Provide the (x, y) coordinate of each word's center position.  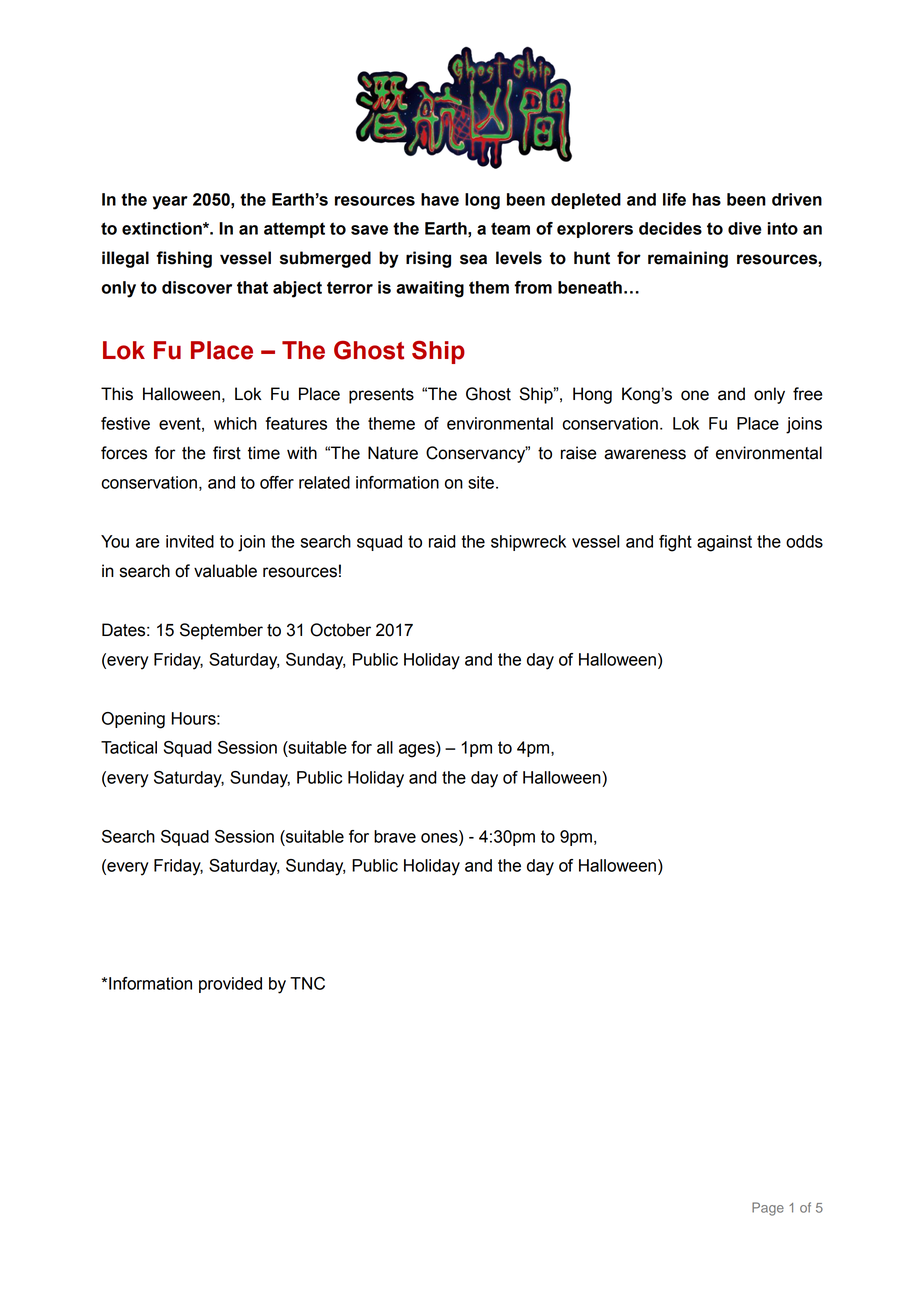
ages (418, 751)
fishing (184, 259)
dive (745, 228)
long (482, 201)
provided (230, 985)
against (724, 543)
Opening (133, 720)
